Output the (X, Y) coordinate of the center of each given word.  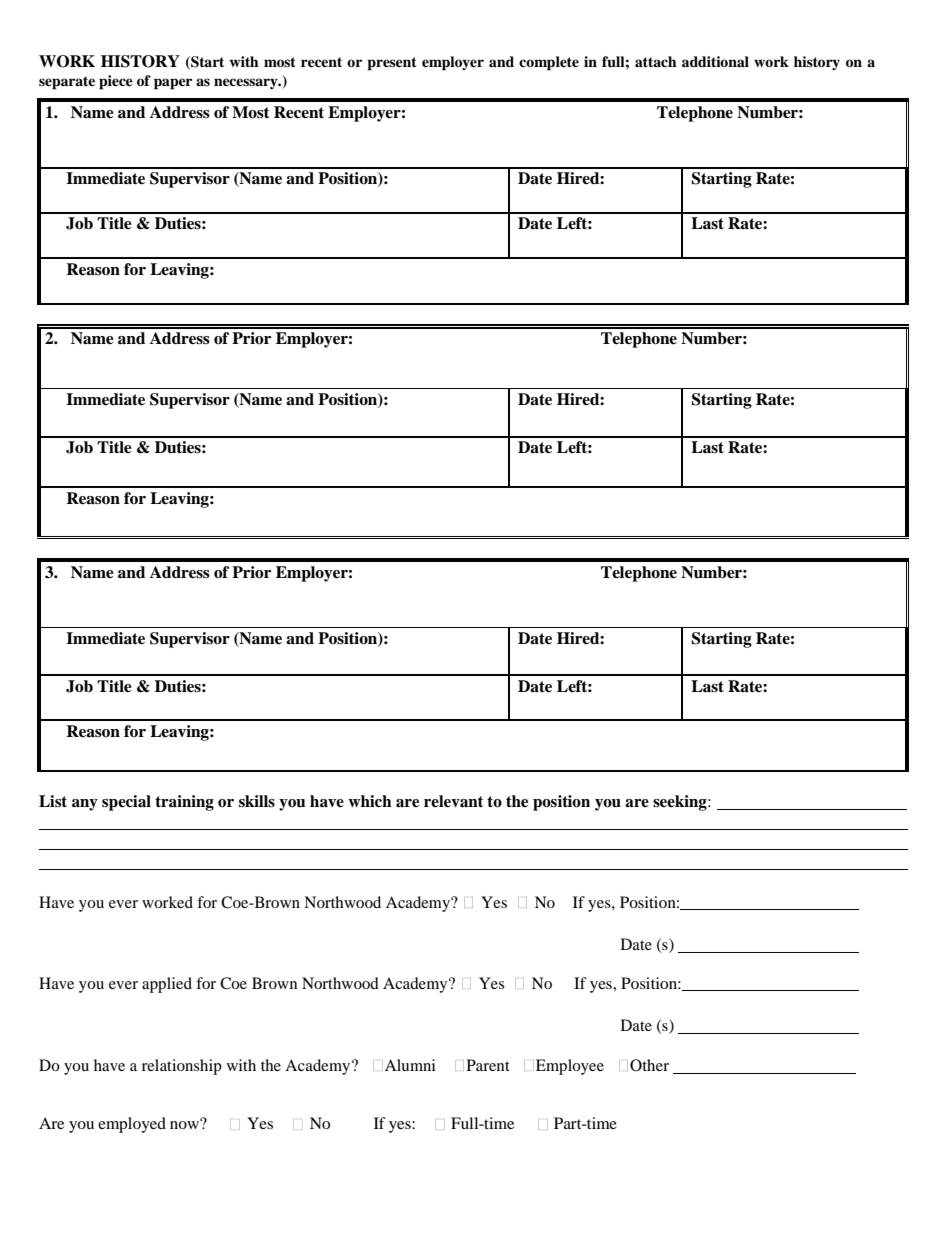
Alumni (410, 1065)
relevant (453, 801)
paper (173, 84)
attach (656, 61)
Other (649, 1065)
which (370, 801)
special (126, 803)
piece (116, 82)
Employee (570, 1067)
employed (132, 1125)
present (392, 64)
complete (549, 63)
